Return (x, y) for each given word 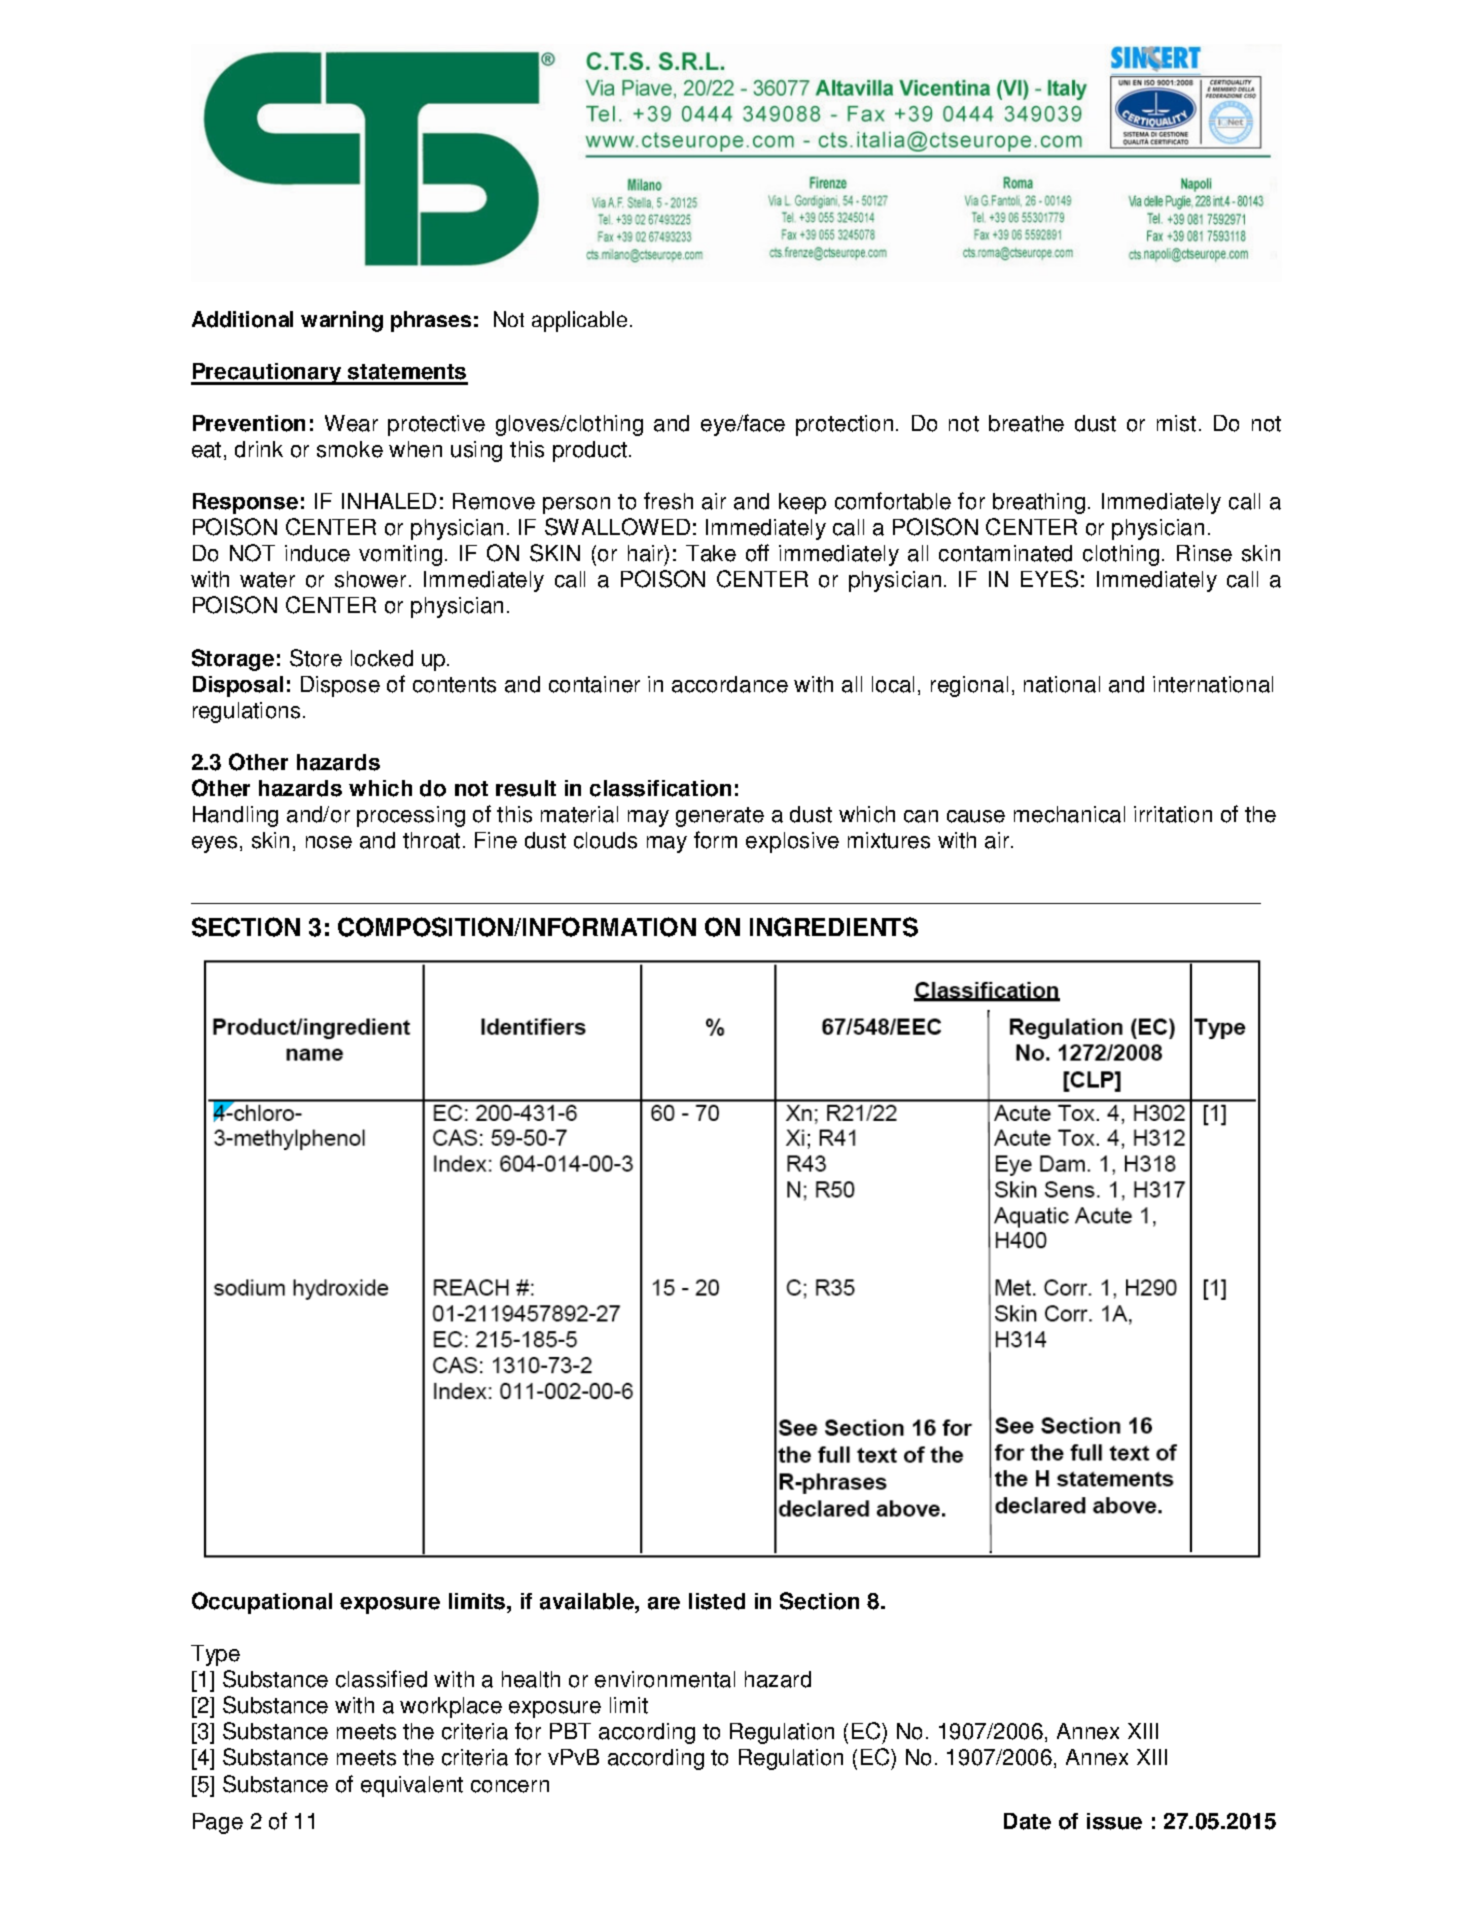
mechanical (1069, 814)
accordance (730, 684)
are (664, 1603)
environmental (665, 1679)
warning (342, 321)
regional (969, 686)
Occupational (262, 1603)
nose (329, 842)
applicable (579, 321)
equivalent (412, 1786)
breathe (1026, 423)
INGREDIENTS (834, 927)
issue (1114, 1821)
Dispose (340, 686)
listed (717, 1601)
